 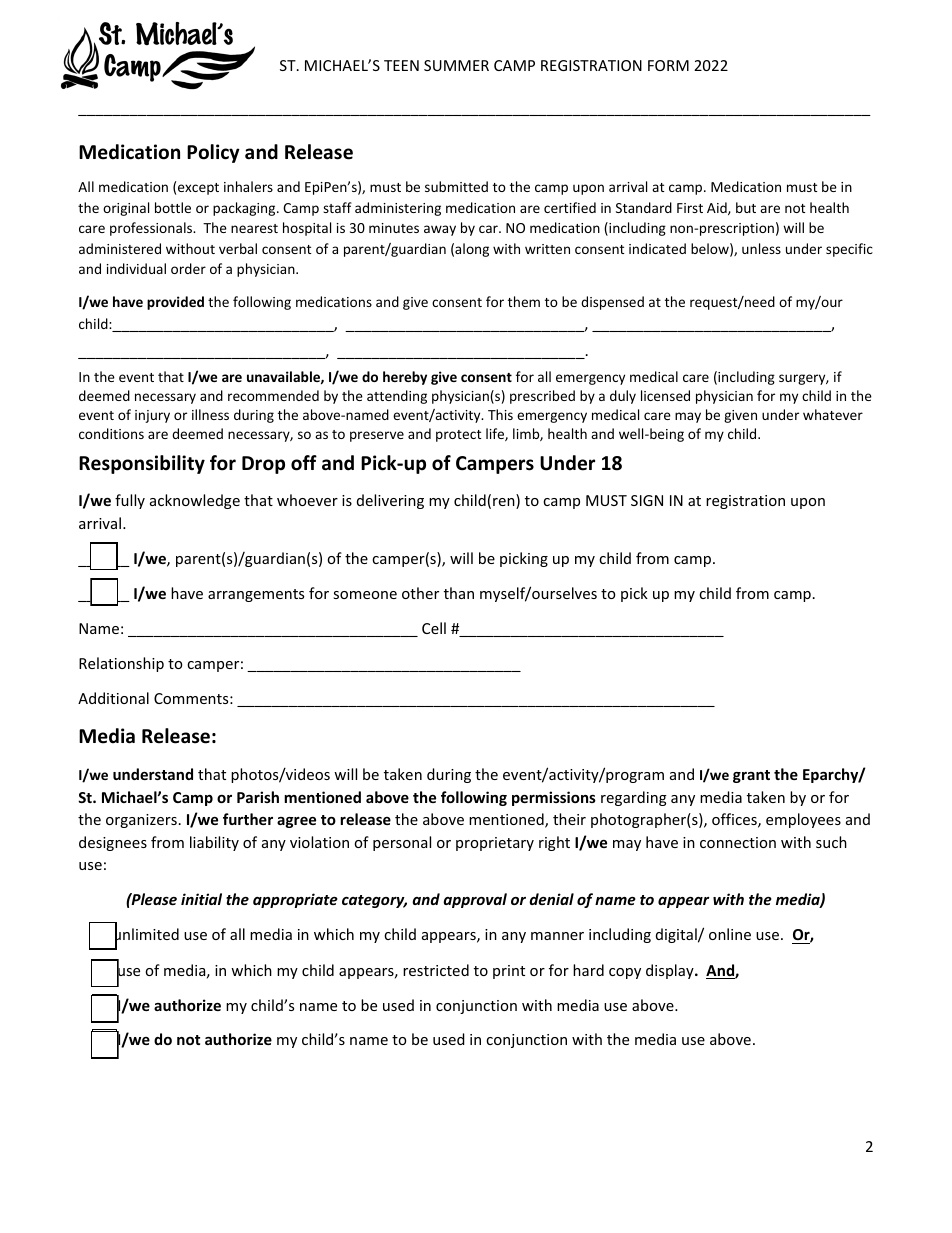 I want to click on Cell, so click(x=434, y=628).
